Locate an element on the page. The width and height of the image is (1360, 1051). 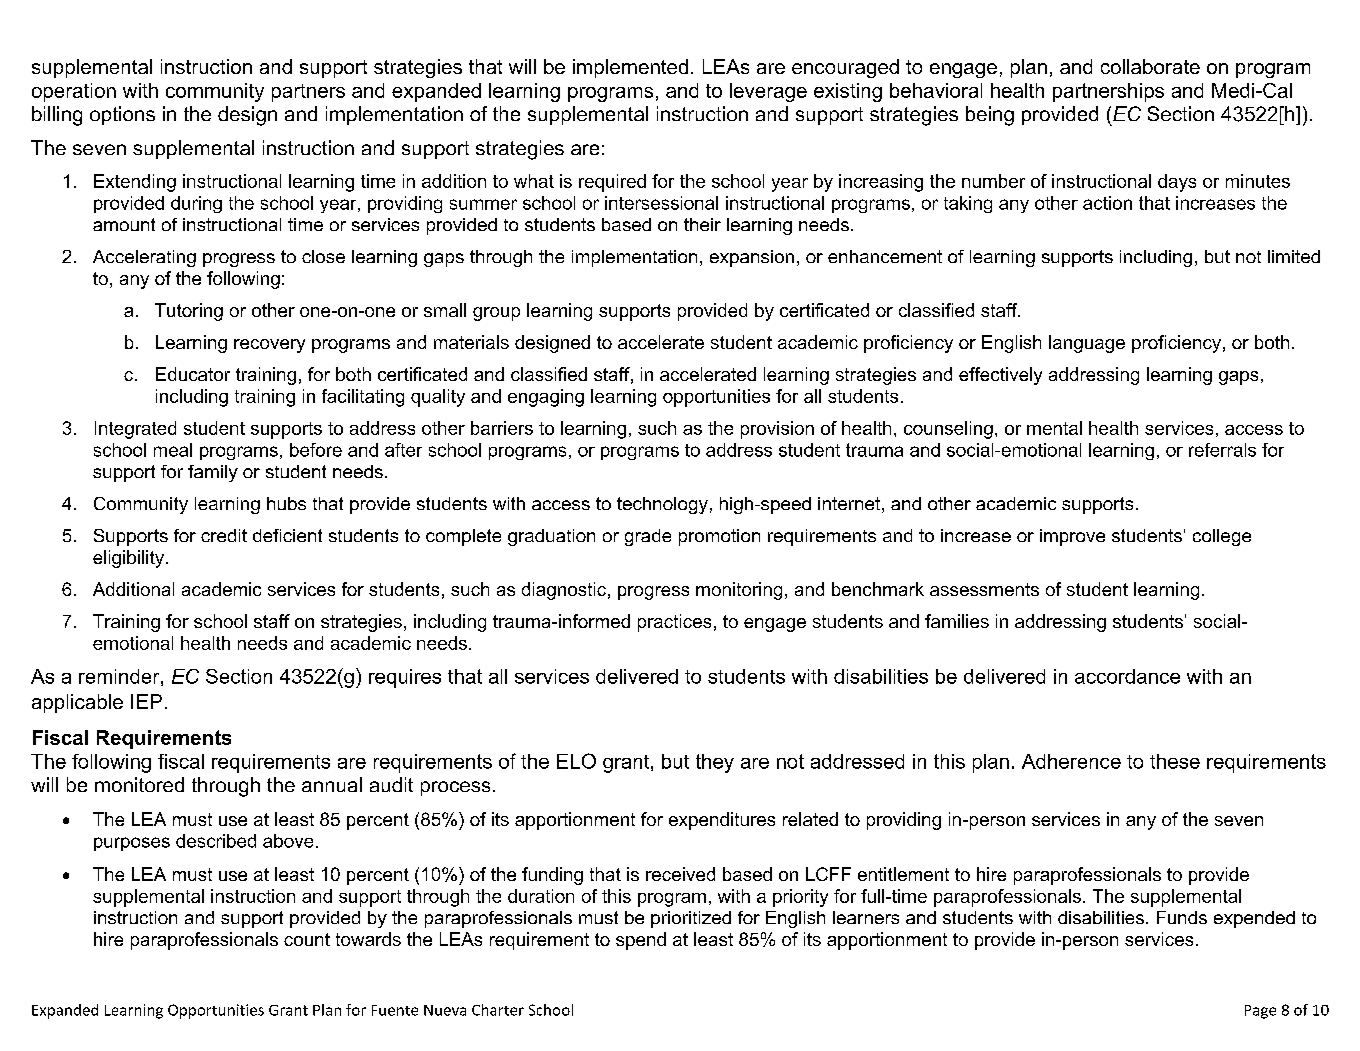
spend is located at coordinates (641, 941).
